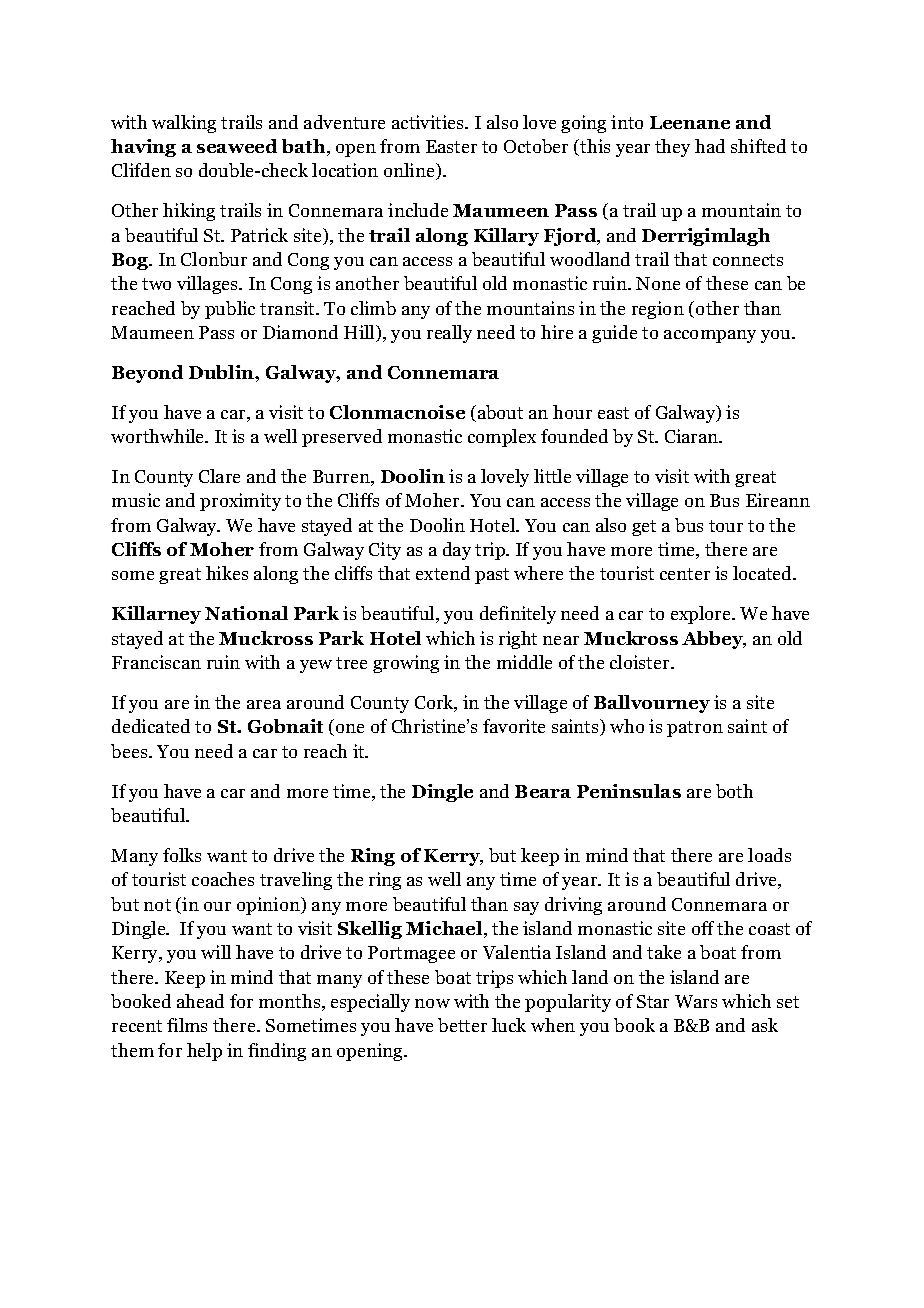 The width and height of the screenshot is (924, 1308). What do you see at coordinates (187, 1025) in the screenshot?
I see `films` at bounding box center [187, 1025].
